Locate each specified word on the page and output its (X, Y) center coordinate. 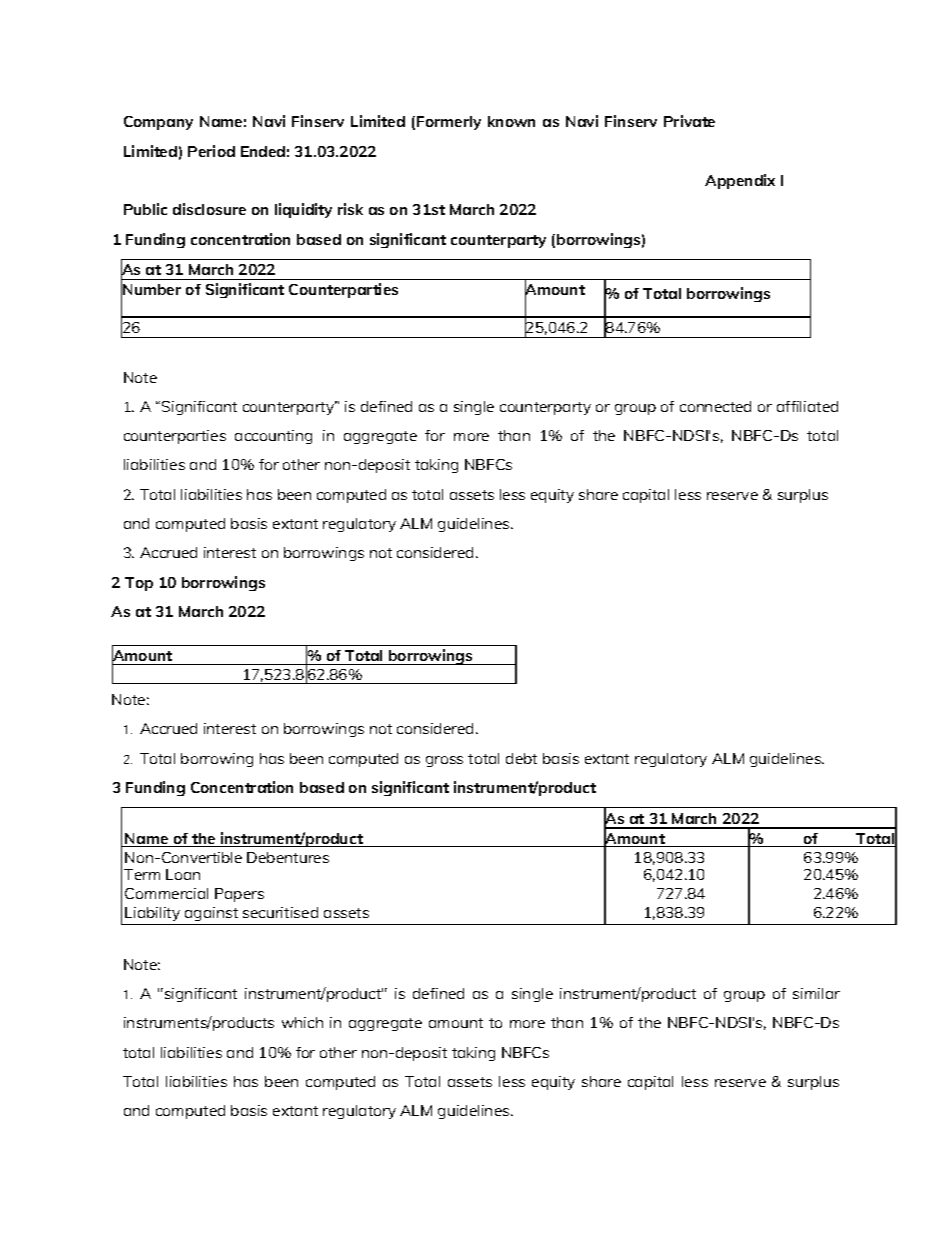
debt (521, 758)
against (212, 916)
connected (715, 406)
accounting (273, 437)
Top (139, 584)
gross (444, 761)
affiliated (807, 406)
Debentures (288, 857)
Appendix (740, 181)
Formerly (449, 123)
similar (816, 993)
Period (211, 151)
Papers (239, 895)
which (302, 1022)
